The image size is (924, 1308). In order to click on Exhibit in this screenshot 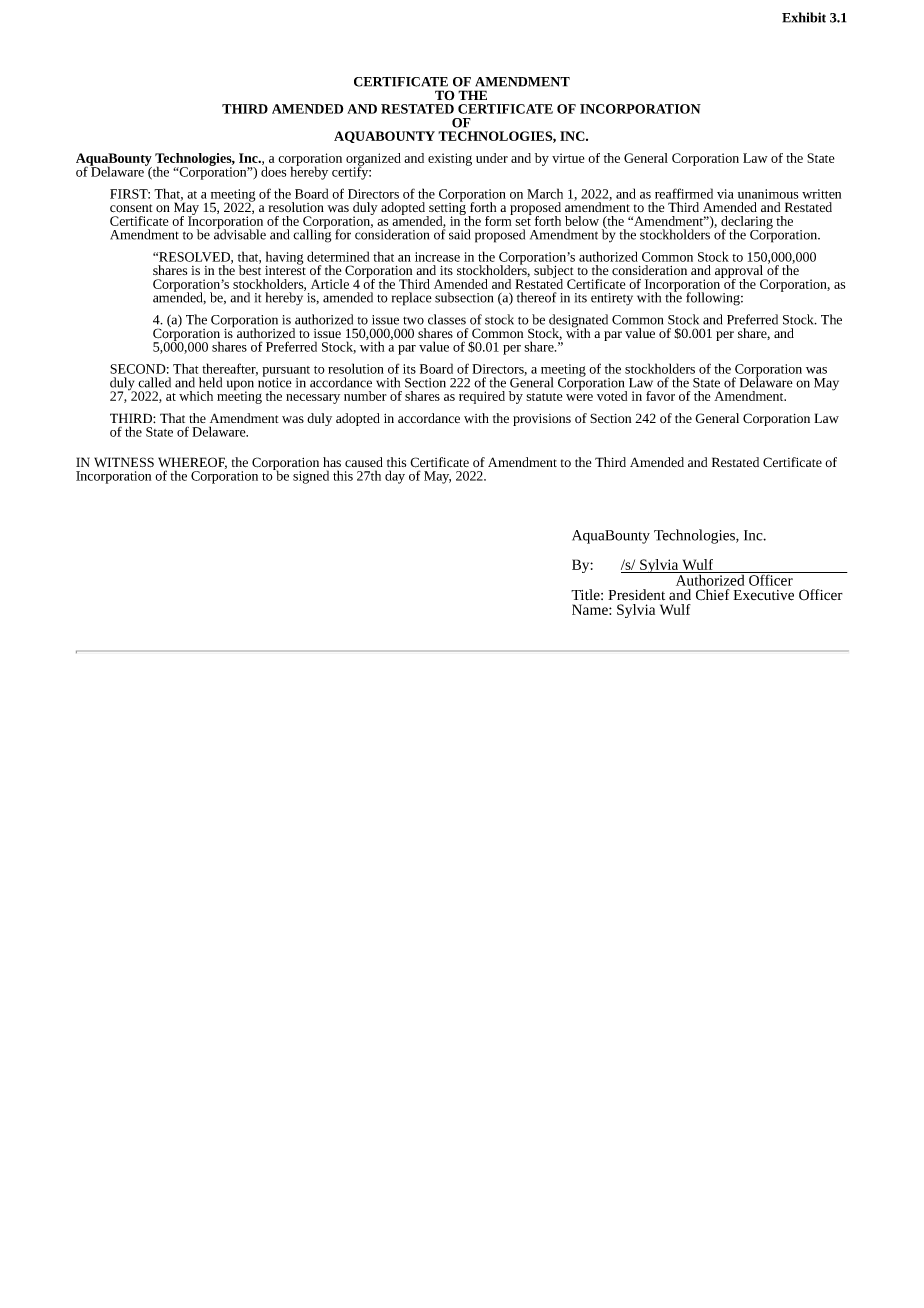, I will do `click(804, 17)`.
